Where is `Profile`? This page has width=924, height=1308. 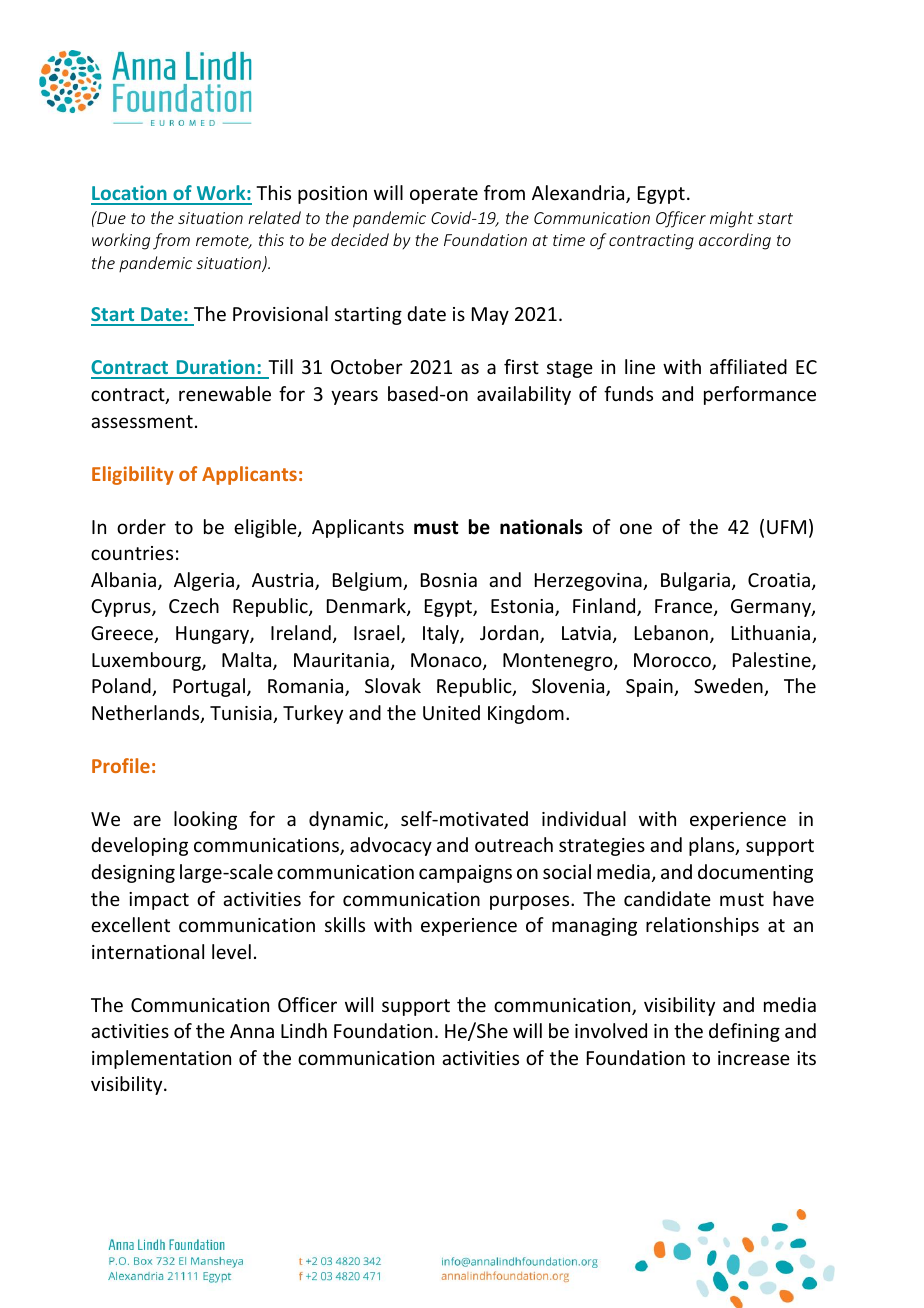 Profile is located at coordinates (121, 765).
